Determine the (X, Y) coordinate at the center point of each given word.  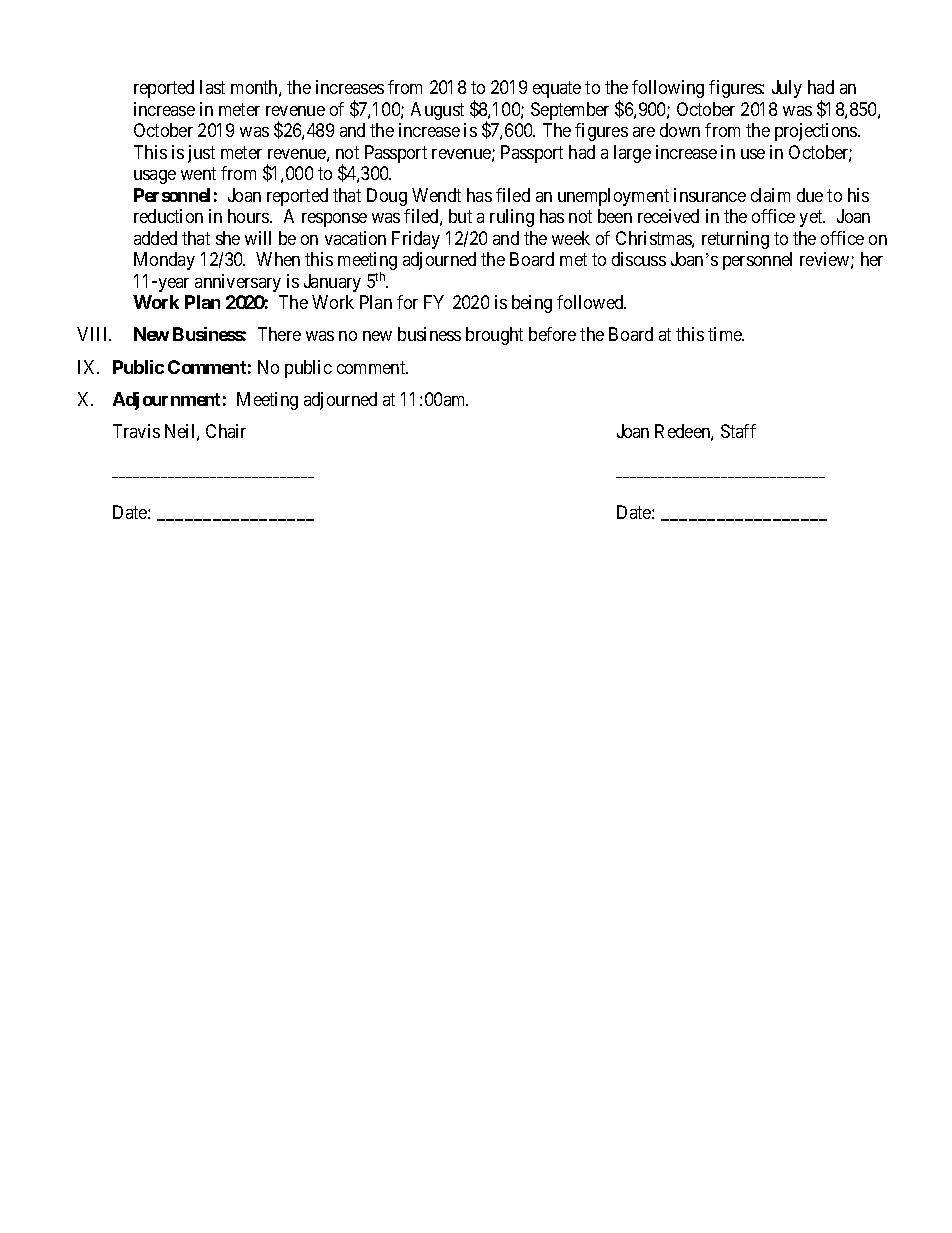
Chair (226, 431)
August (437, 111)
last (212, 87)
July (787, 89)
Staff (738, 431)
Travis (136, 431)
